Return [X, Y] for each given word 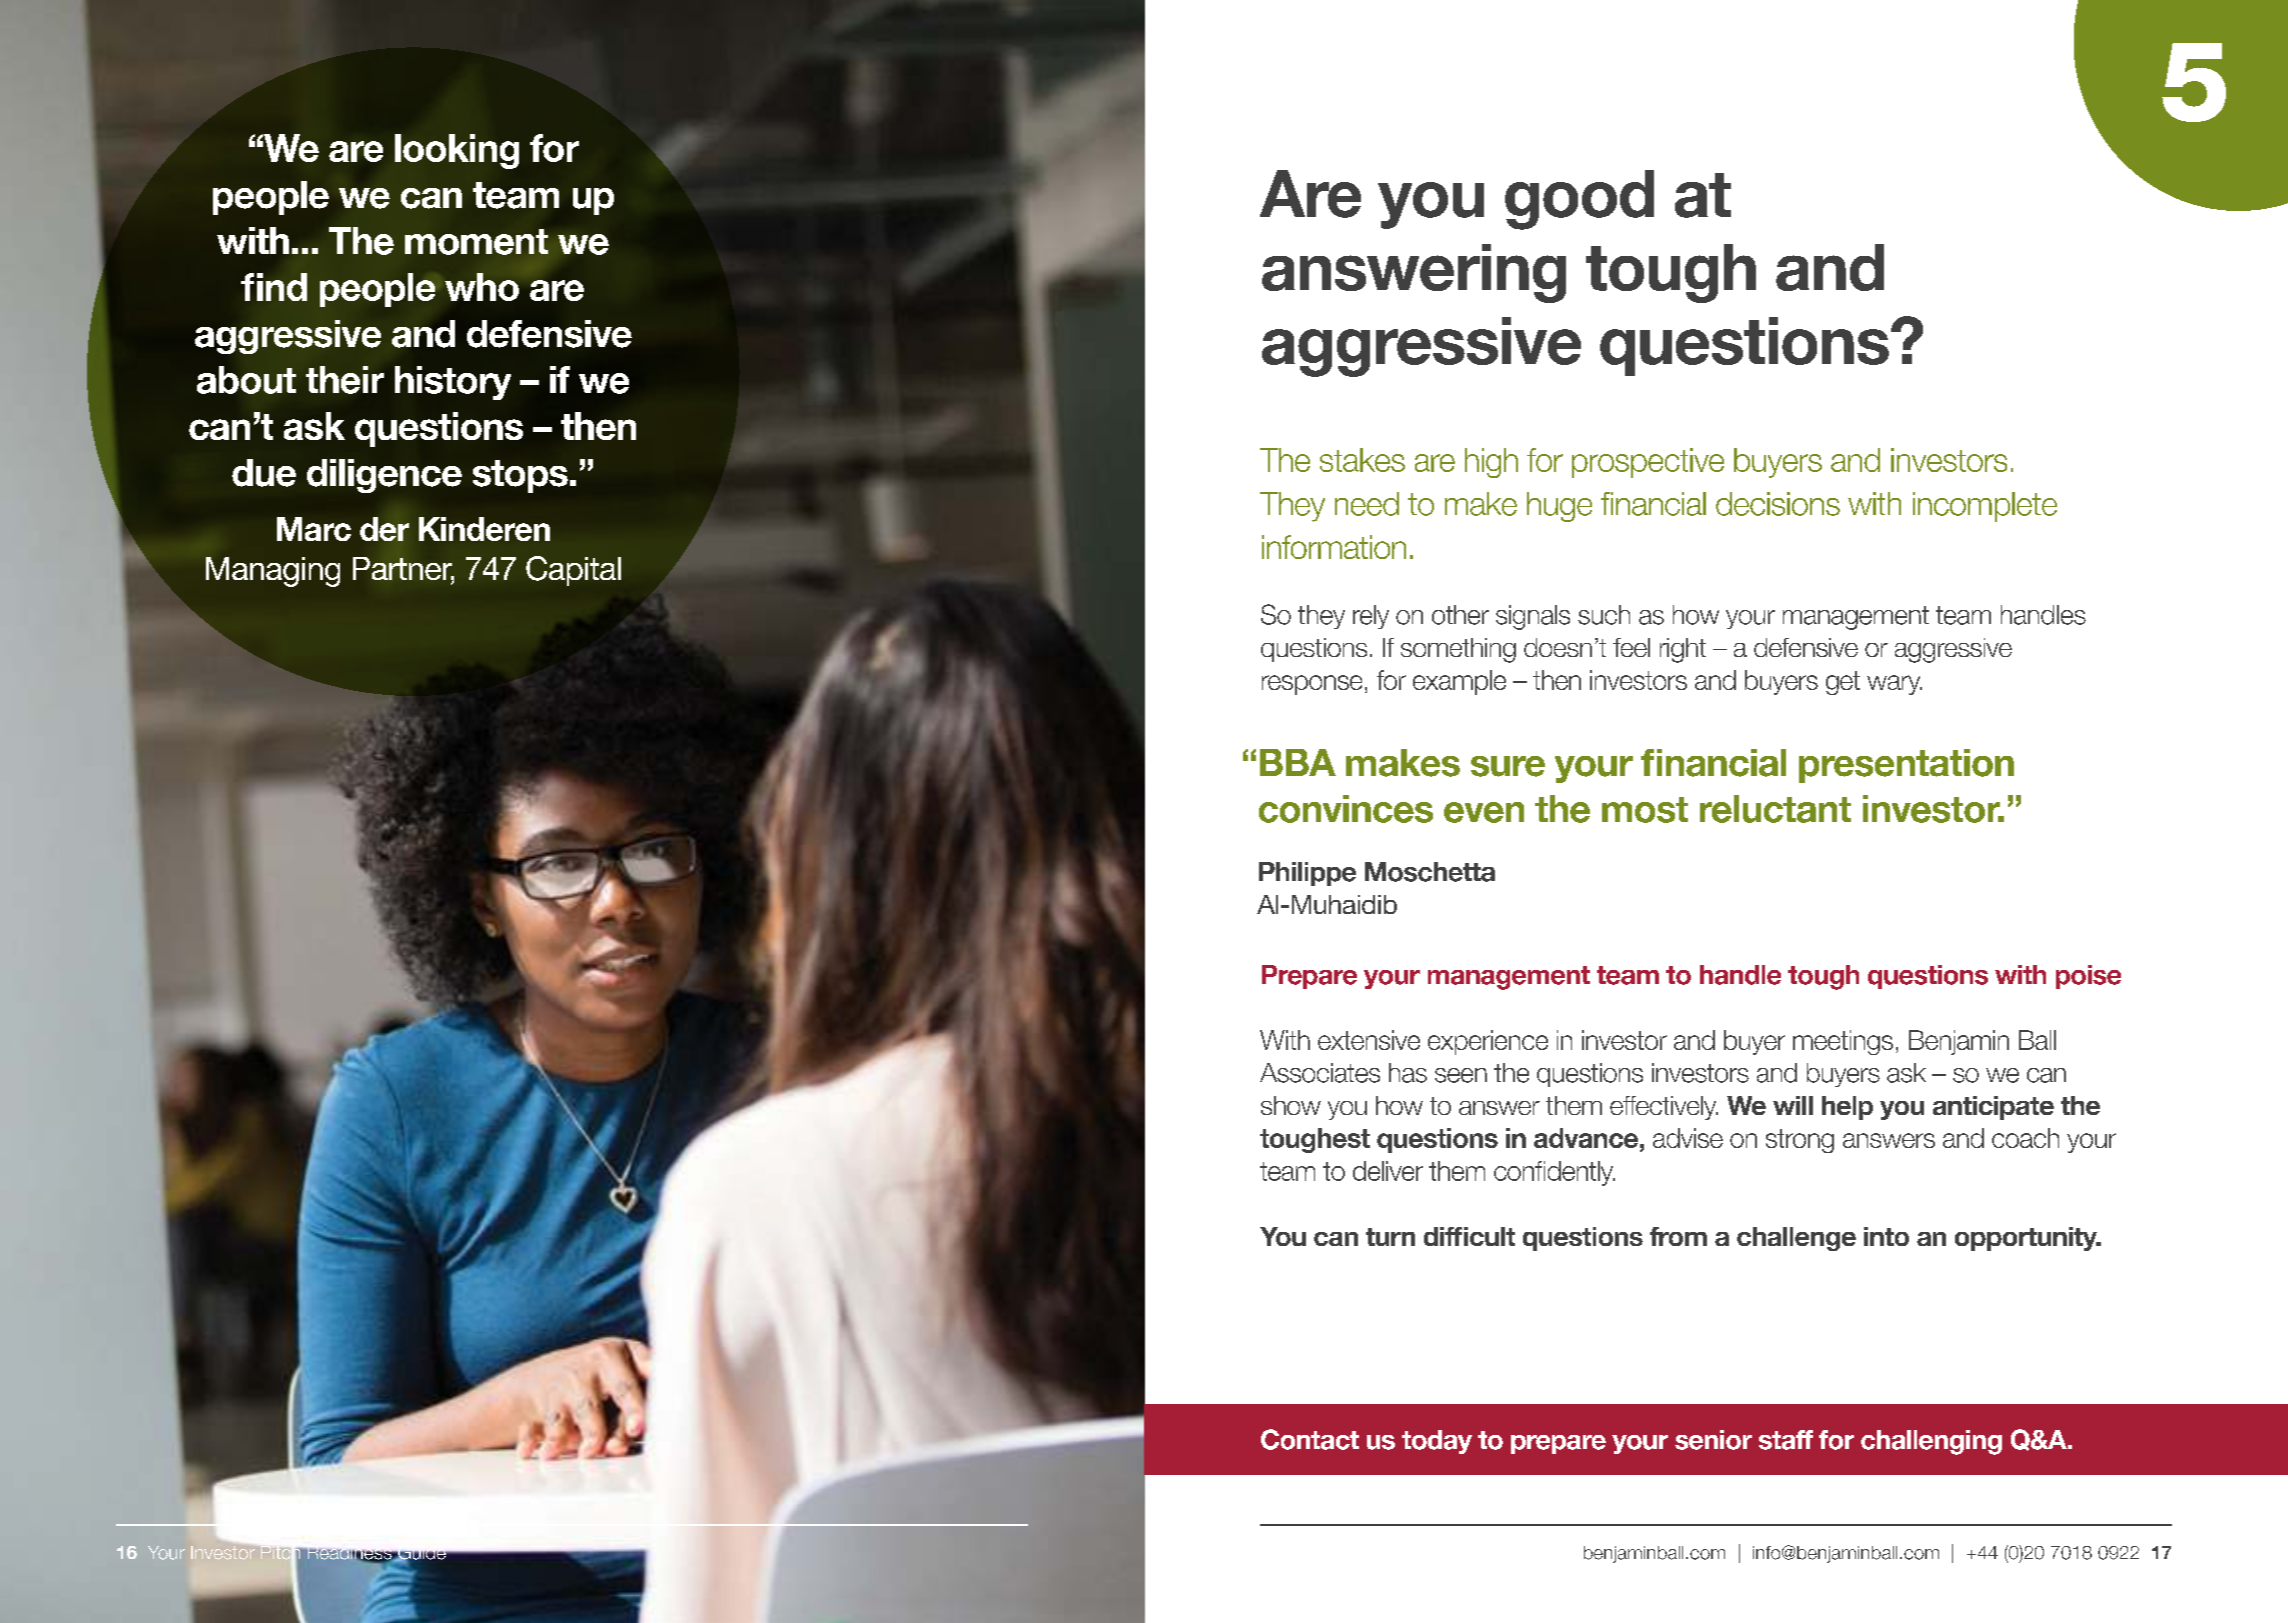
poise [2088, 977]
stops [520, 476]
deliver [1388, 1171]
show [1291, 1105]
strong [1800, 1141]
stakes [1362, 460]
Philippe [1307, 874]
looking [457, 151]
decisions [1778, 504]
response [1312, 685]
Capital [573, 571]
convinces [1346, 809]
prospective [1648, 463]
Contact [1310, 1439]
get [1843, 683]
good [1579, 200]
